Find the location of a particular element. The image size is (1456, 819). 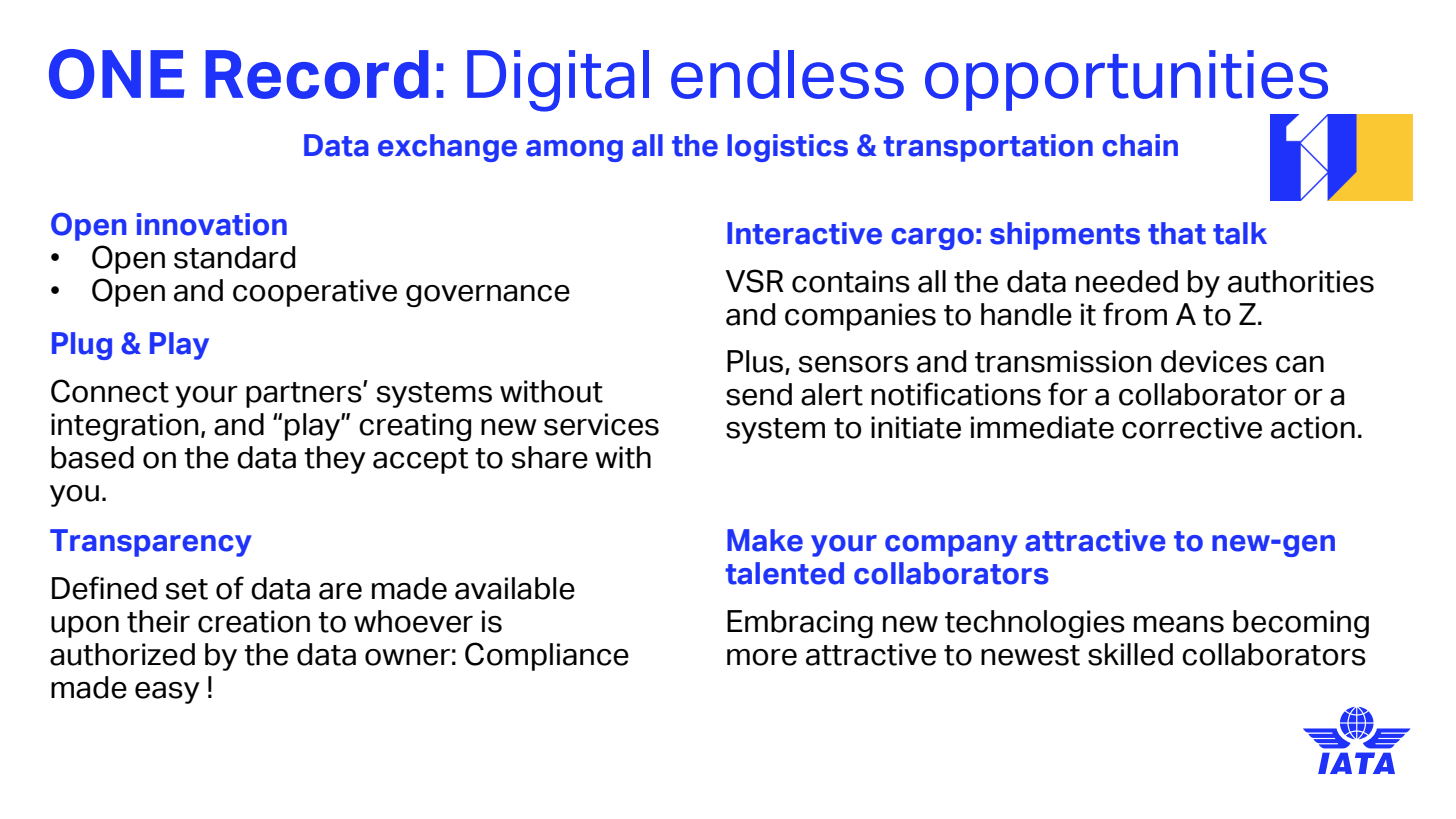

devices is located at coordinates (1214, 361).
